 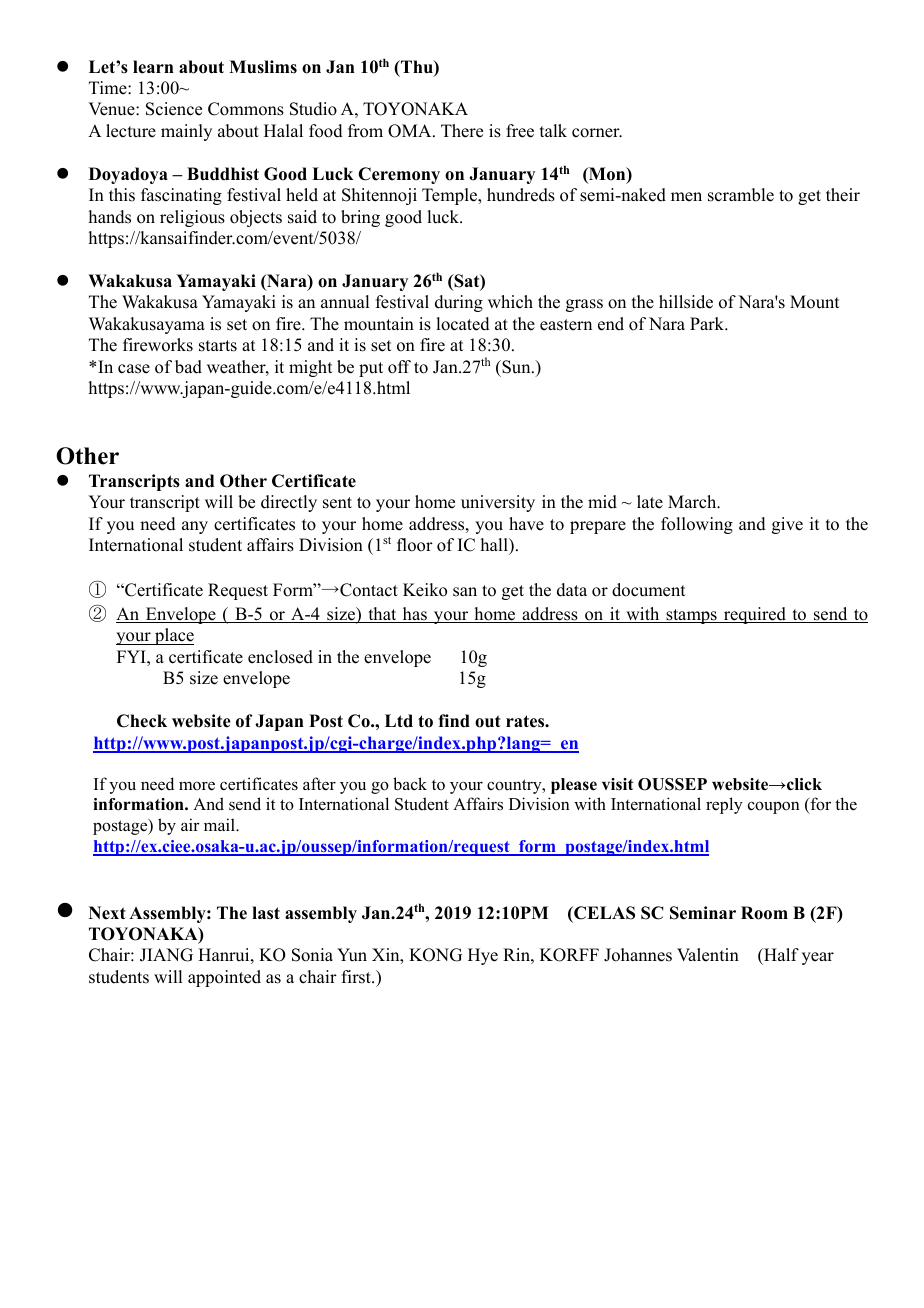 I want to click on scramble, so click(x=741, y=195).
